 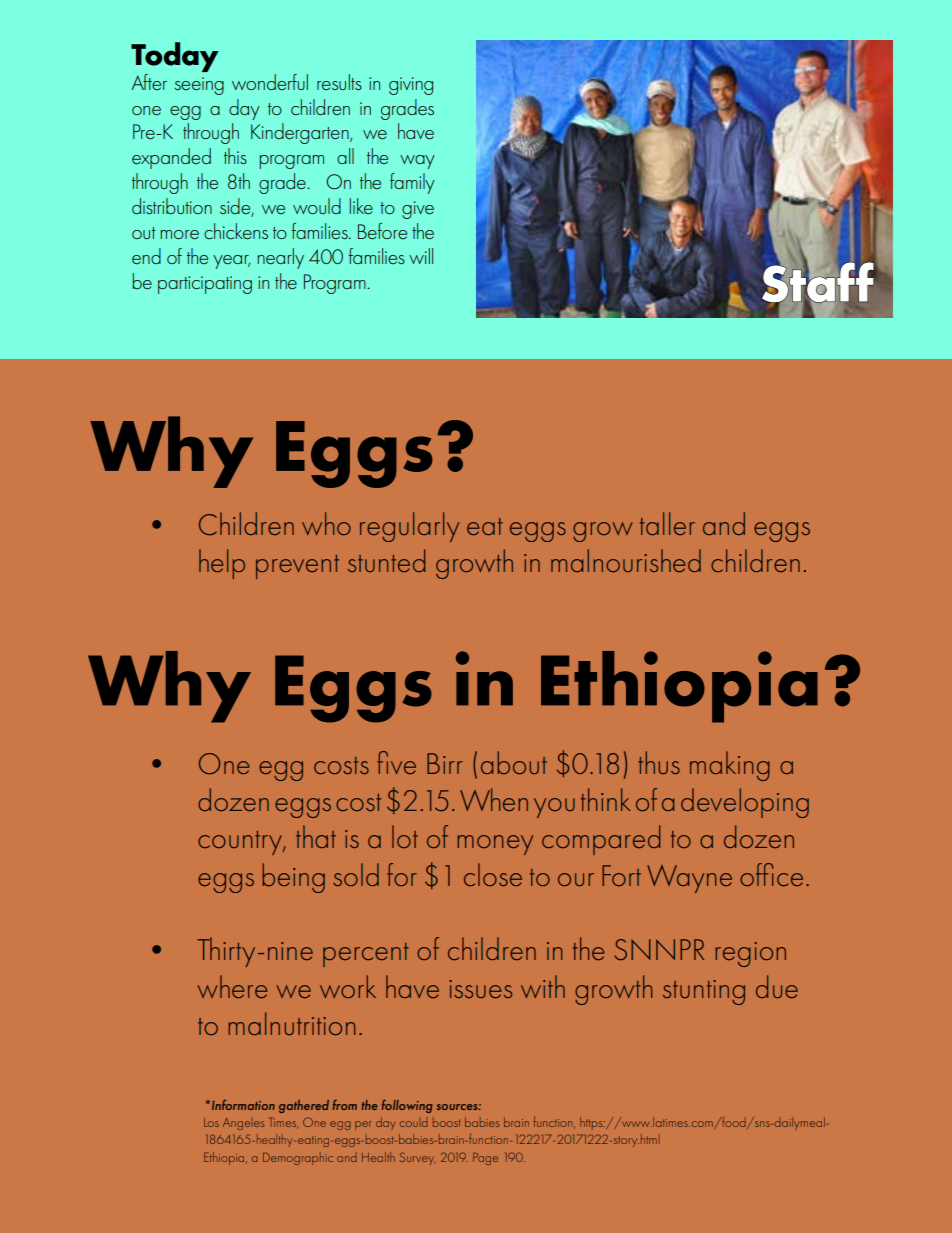 I want to click on giving, so click(x=411, y=86).
